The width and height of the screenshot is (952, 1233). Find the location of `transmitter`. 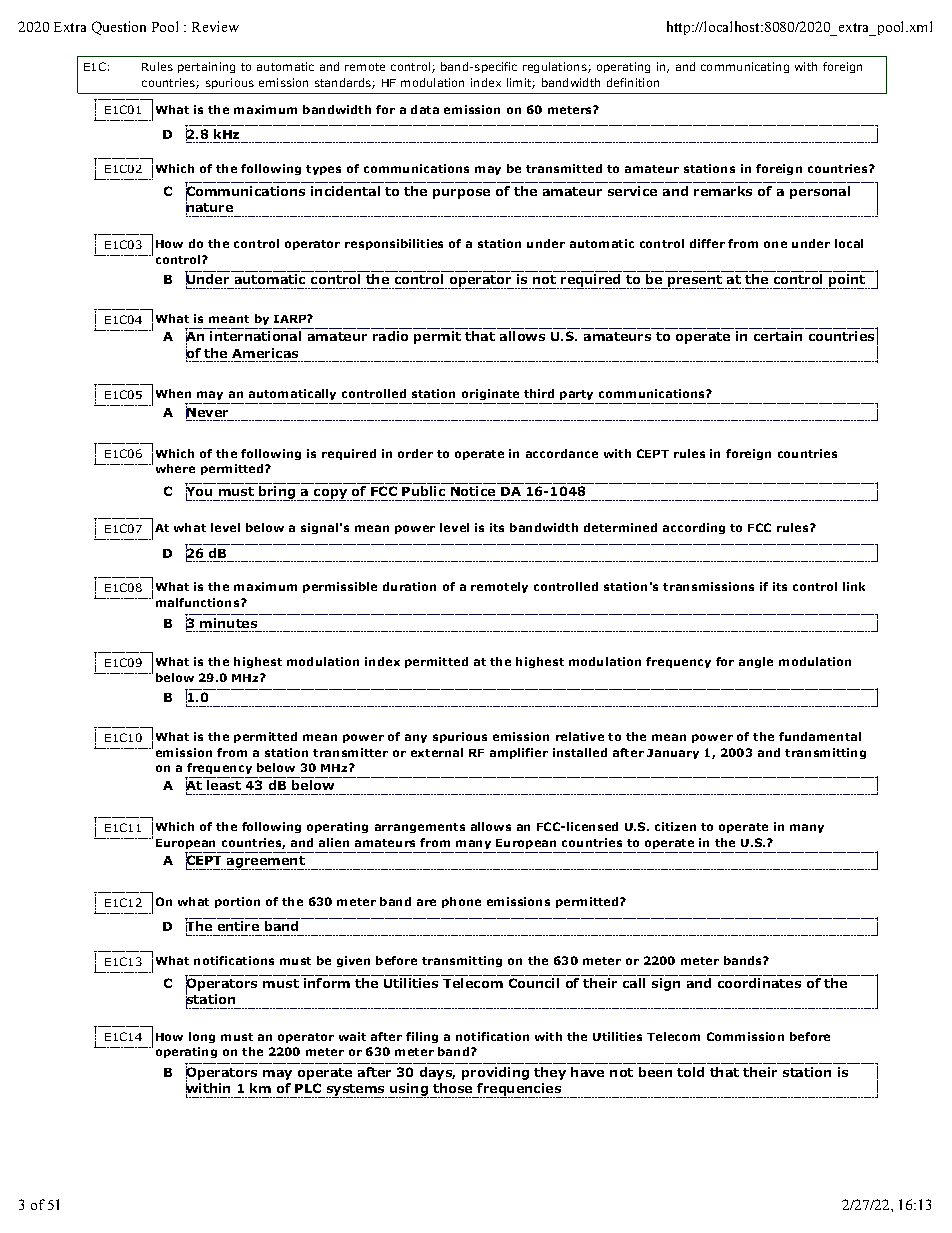

transmitter is located at coordinates (350, 752).
